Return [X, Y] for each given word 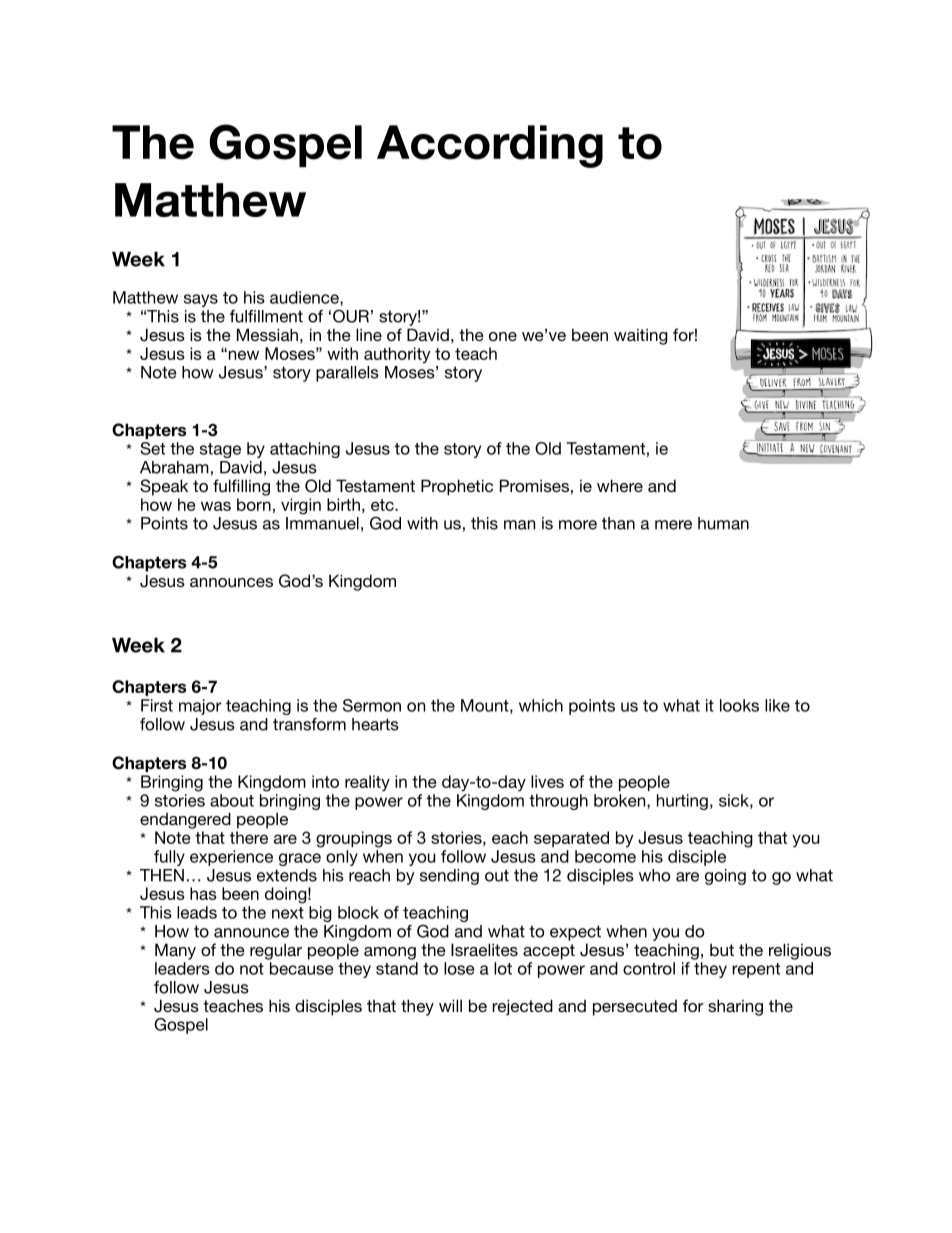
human [723, 523]
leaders [182, 968]
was [216, 506]
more [578, 525]
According [490, 146]
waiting [641, 336]
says [201, 300]
